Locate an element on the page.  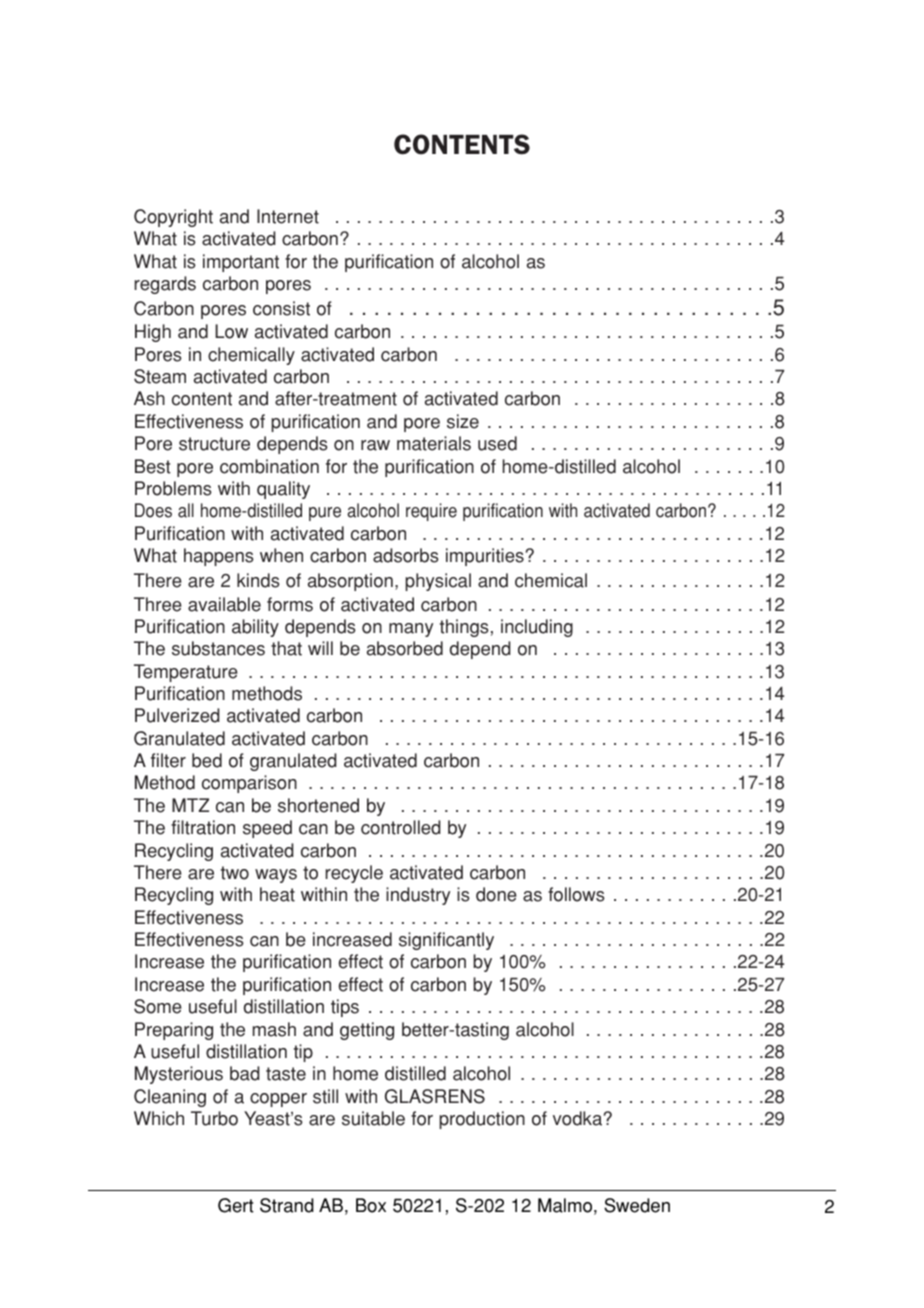
two is located at coordinates (235, 873).
